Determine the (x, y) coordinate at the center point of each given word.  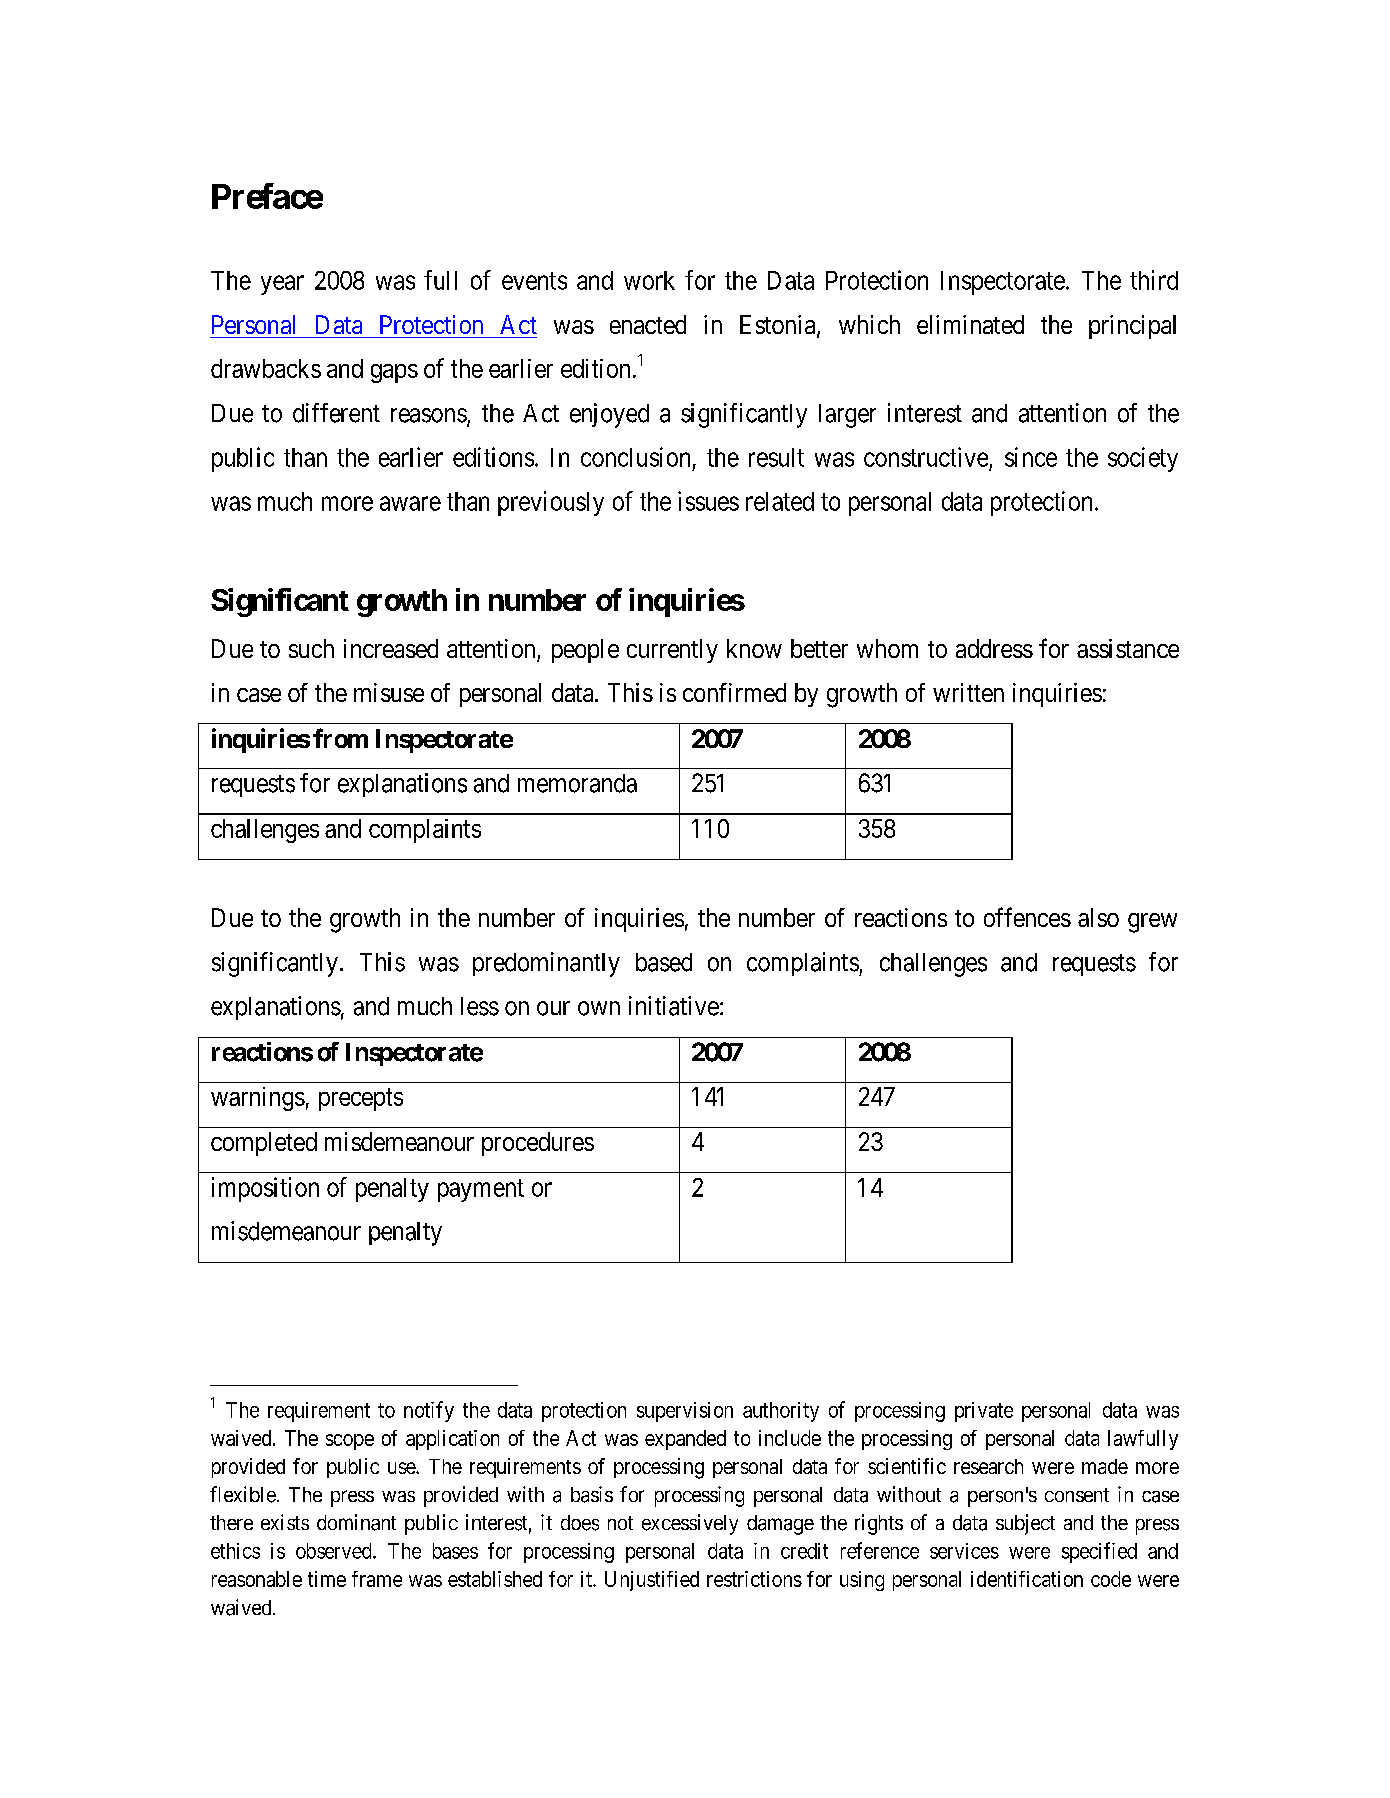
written (968, 692)
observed (335, 1551)
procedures (538, 1144)
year (282, 285)
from (340, 738)
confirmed (734, 692)
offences (1027, 917)
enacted (648, 324)
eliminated (970, 324)
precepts (361, 1099)
